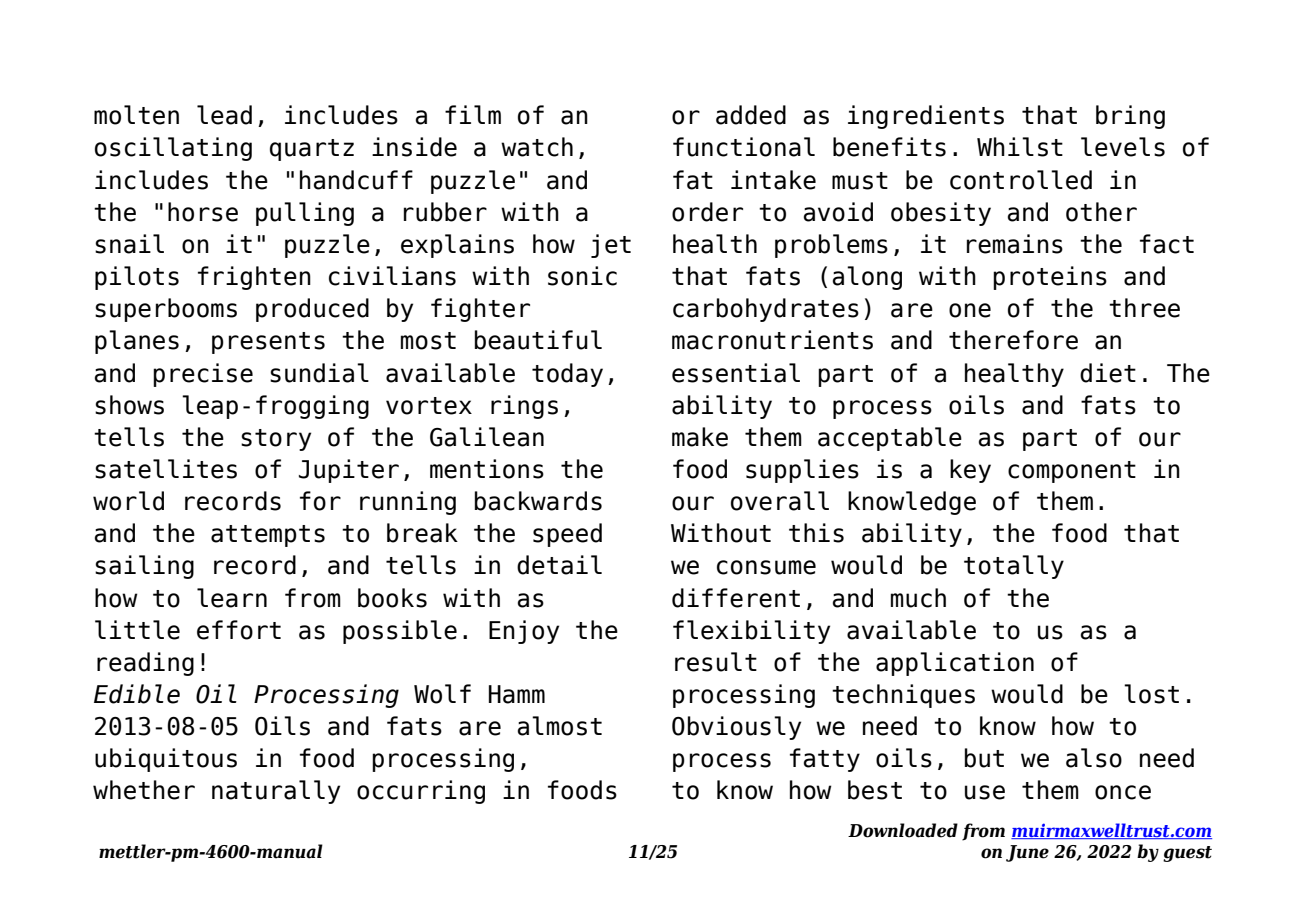 This image has height=924, width=1311. I want to click on lead, so click(224, 115).
